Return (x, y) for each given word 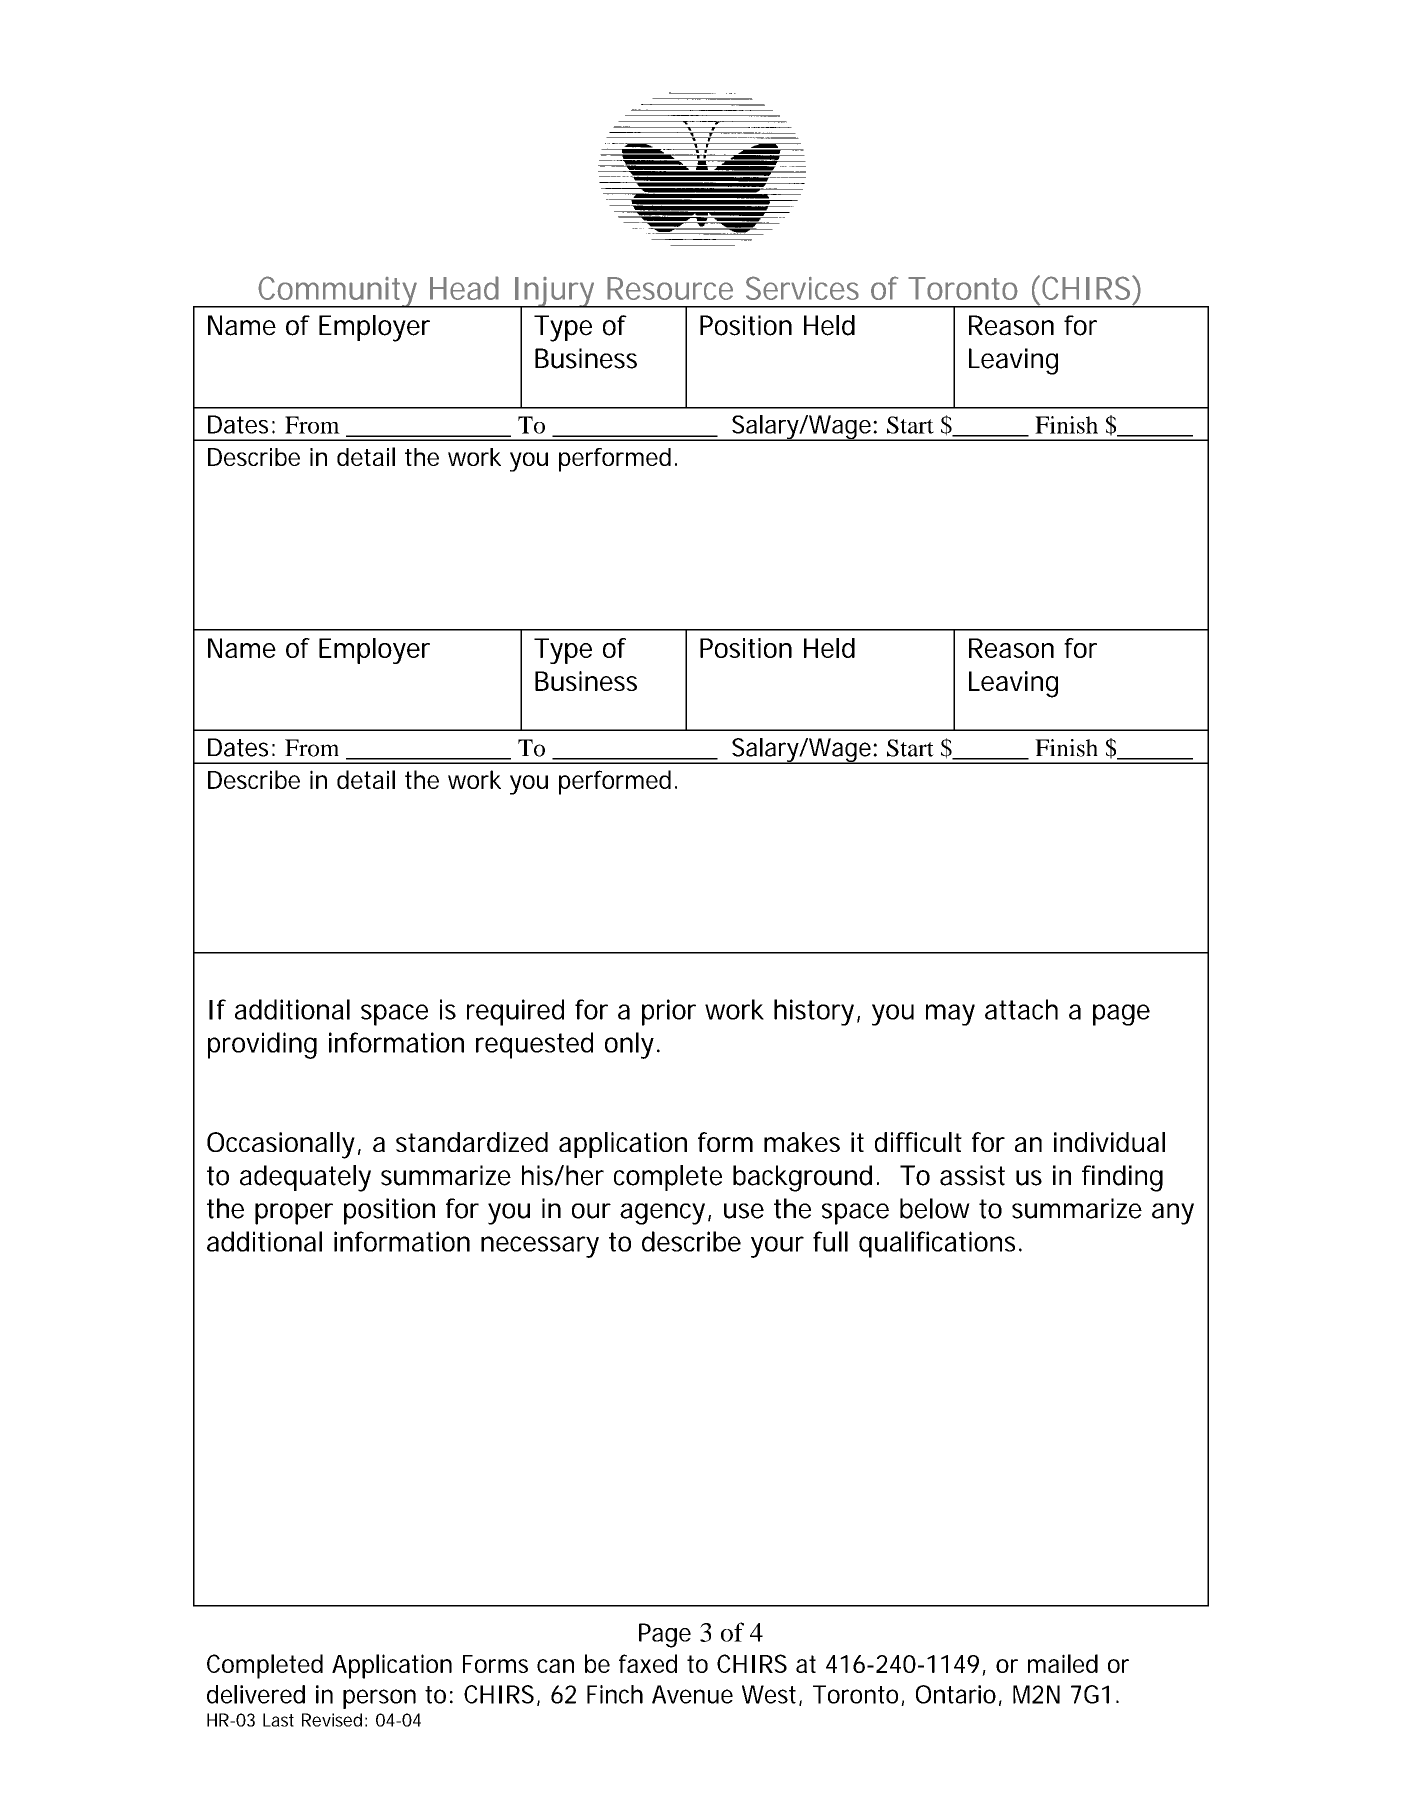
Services (802, 288)
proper (294, 1214)
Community (338, 292)
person (379, 1699)
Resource (670, 288)
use (744, 1211)
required (515, 1012)
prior (669, 1012)
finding (1122, 1178)
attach (1021, 1009)
